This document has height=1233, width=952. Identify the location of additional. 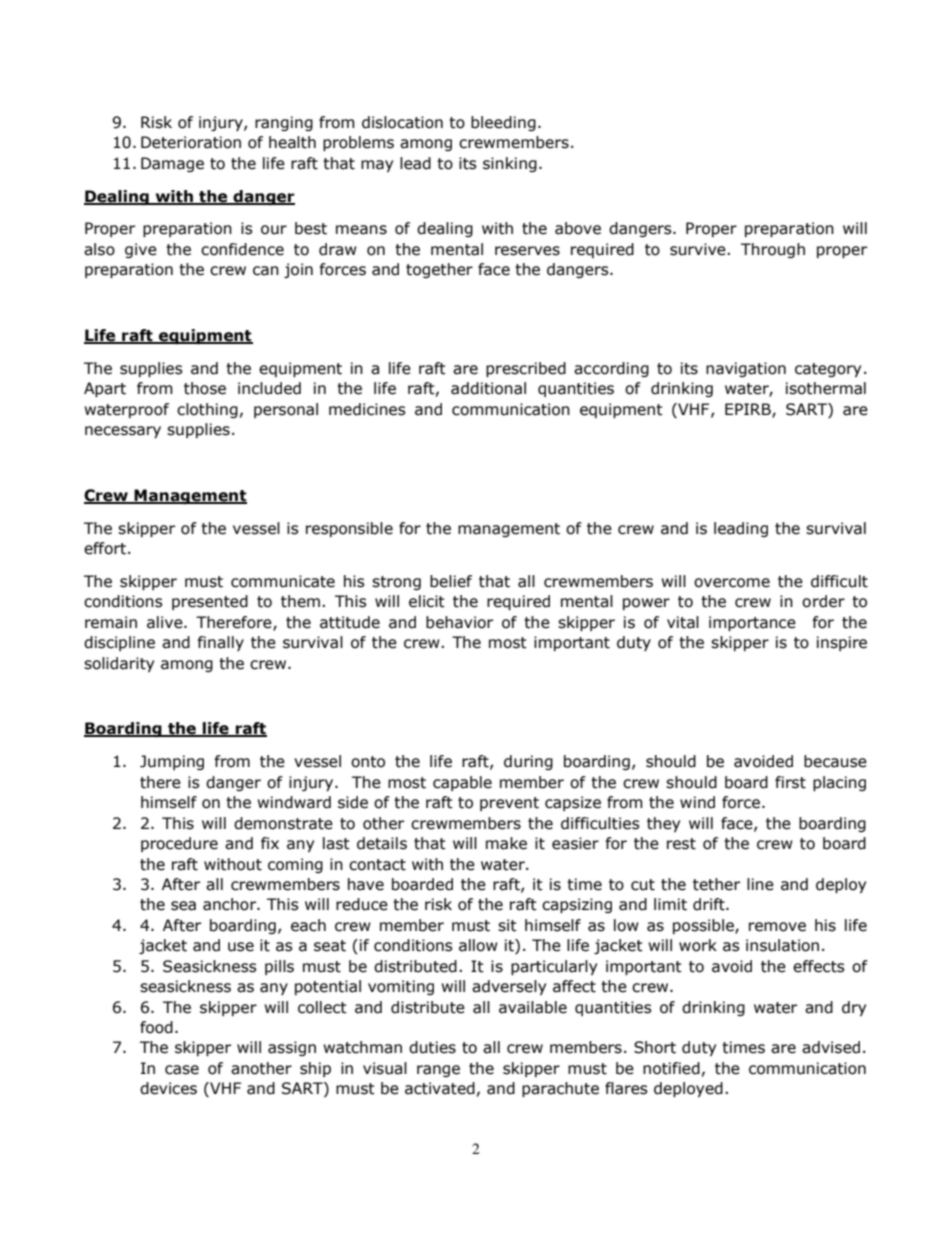
(488, 388).
